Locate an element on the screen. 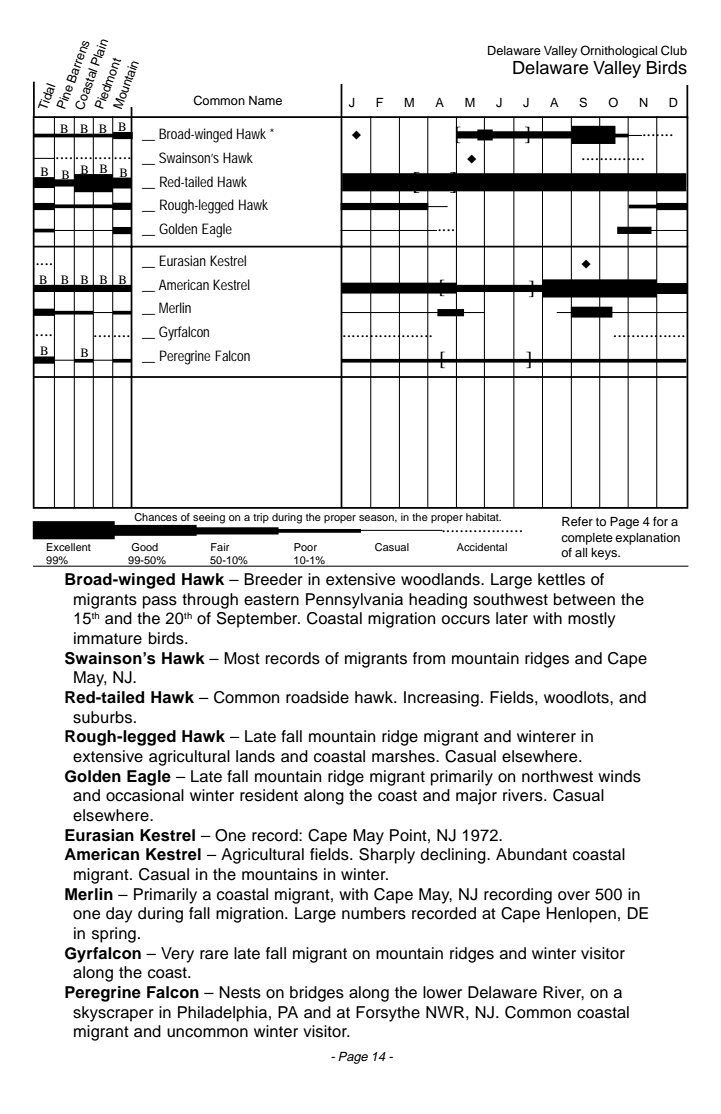 The image size is (721, 1114). habitat is located at coordinates (483, 517).
